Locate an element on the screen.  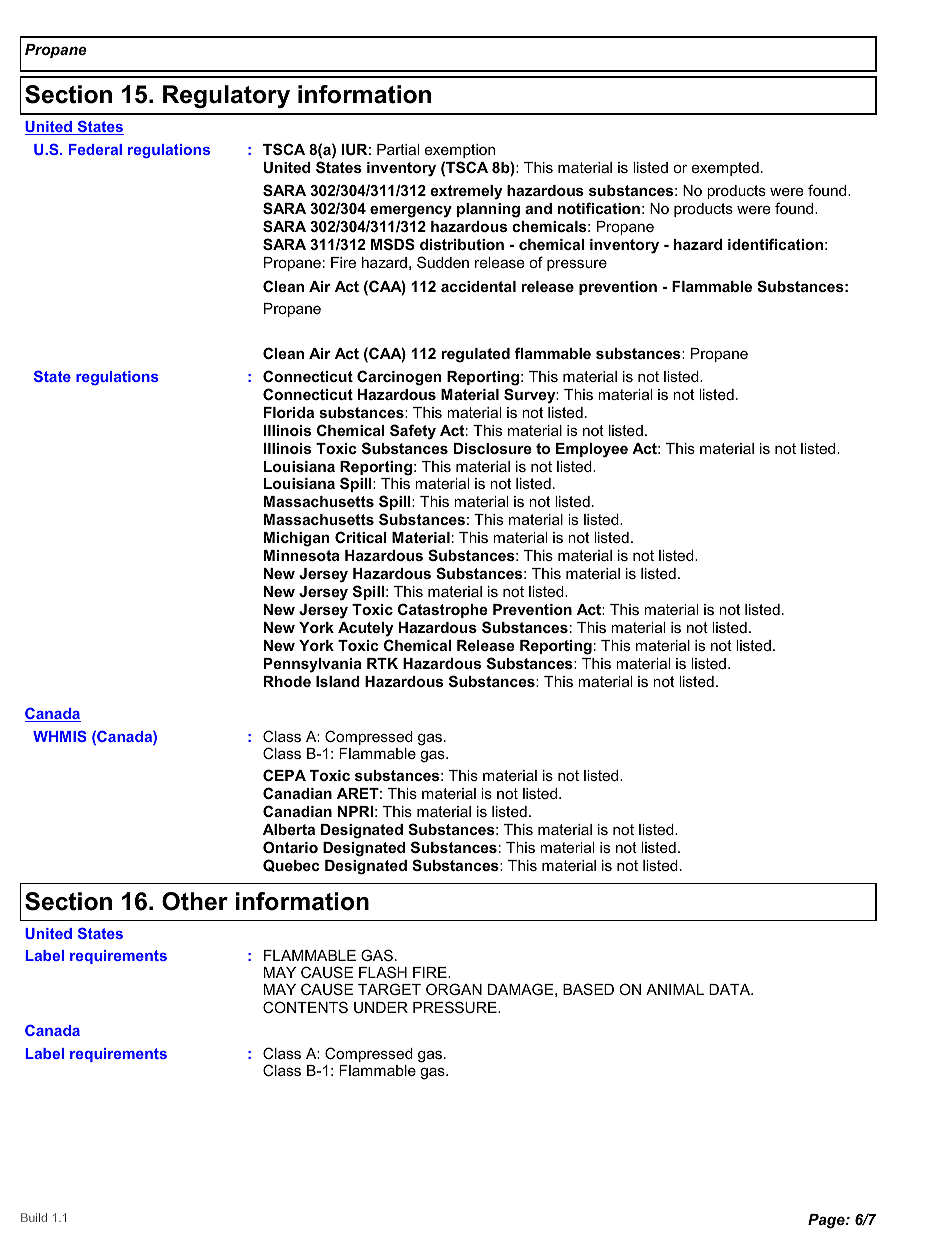
FLASH is located at coordinates (383, 972).
